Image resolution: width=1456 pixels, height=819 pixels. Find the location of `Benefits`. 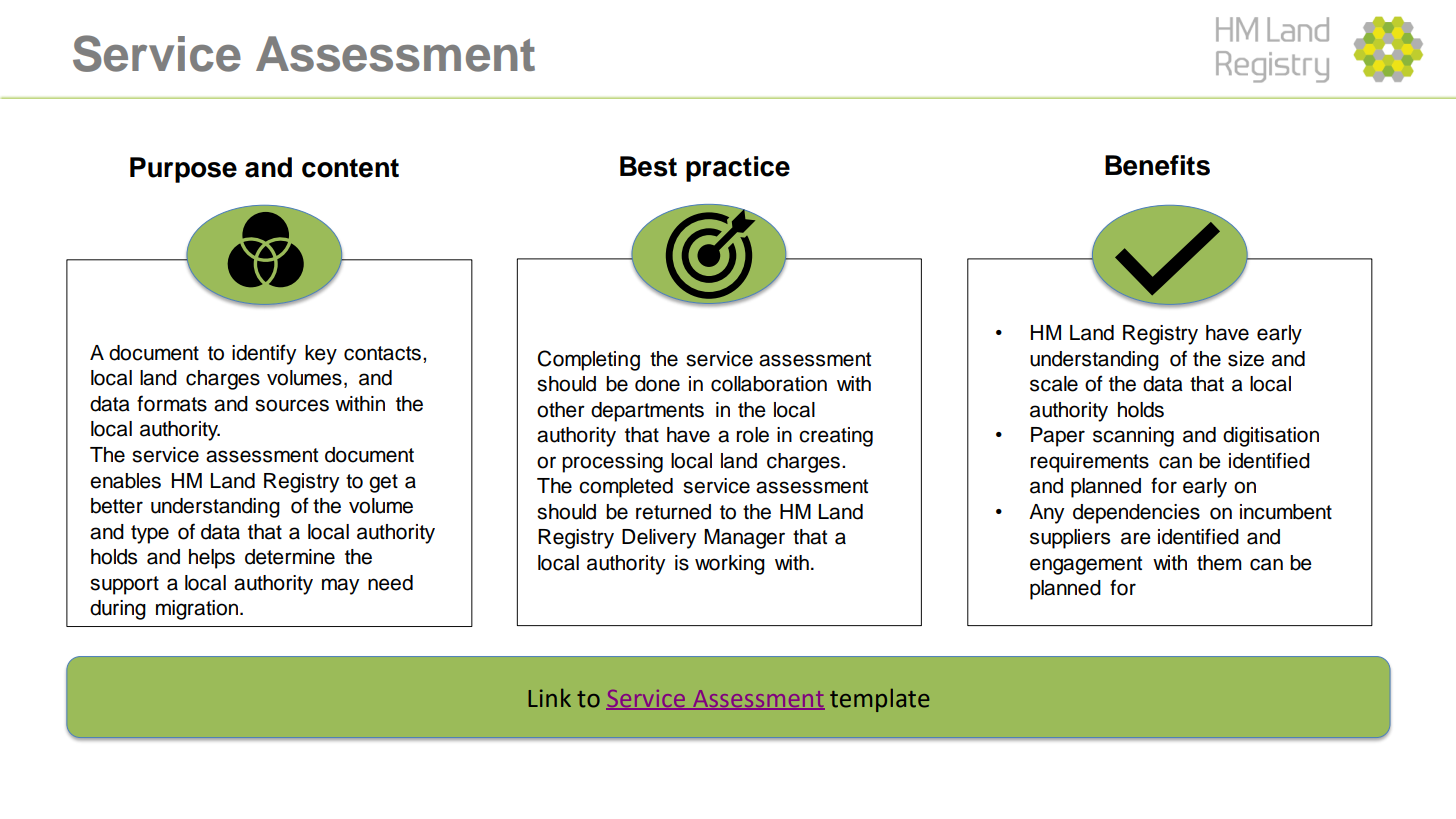

Benefits is located at coordinates (1157, 165).
